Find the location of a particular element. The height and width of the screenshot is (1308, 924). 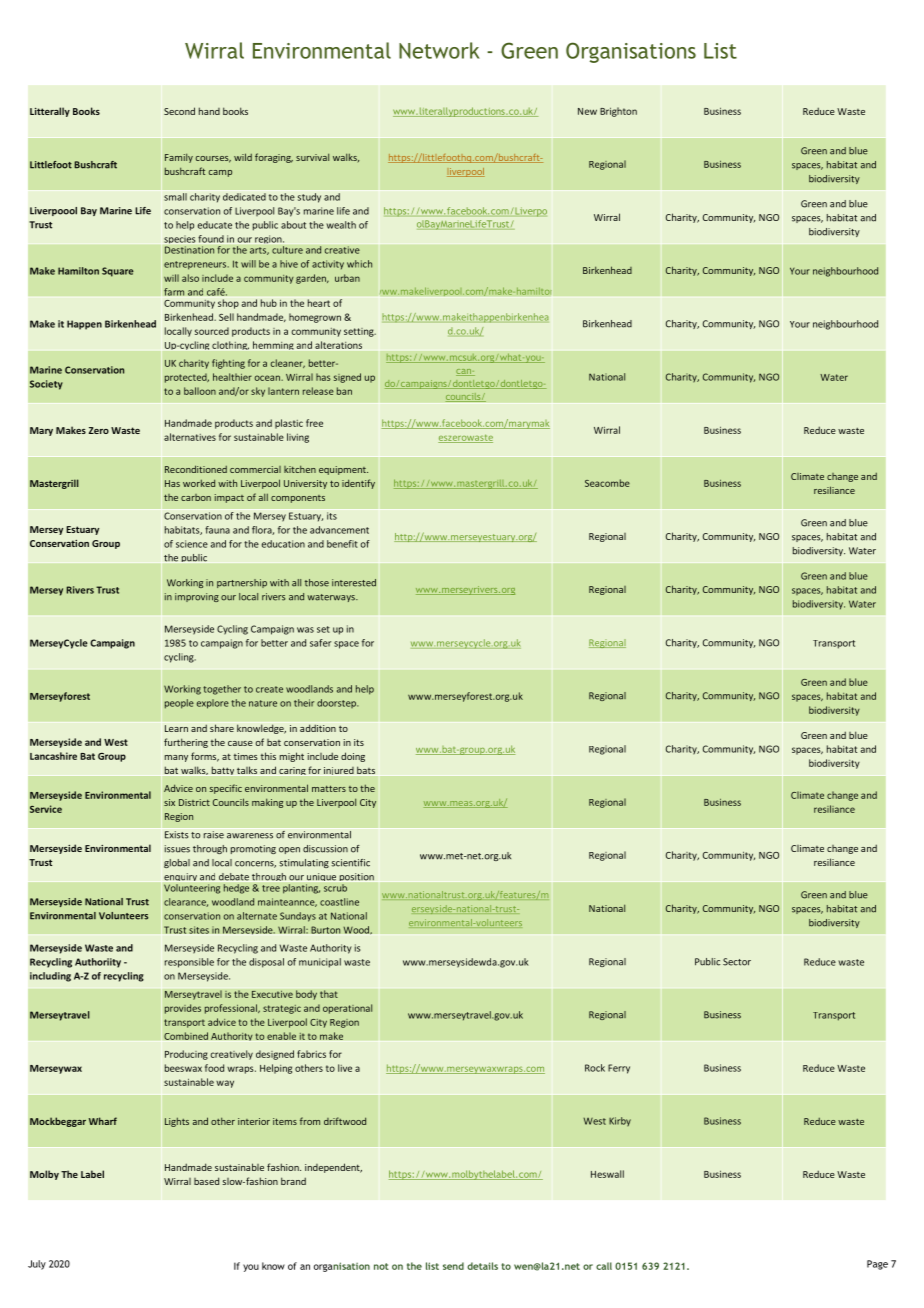

people is located at coordinates (179, 704).
